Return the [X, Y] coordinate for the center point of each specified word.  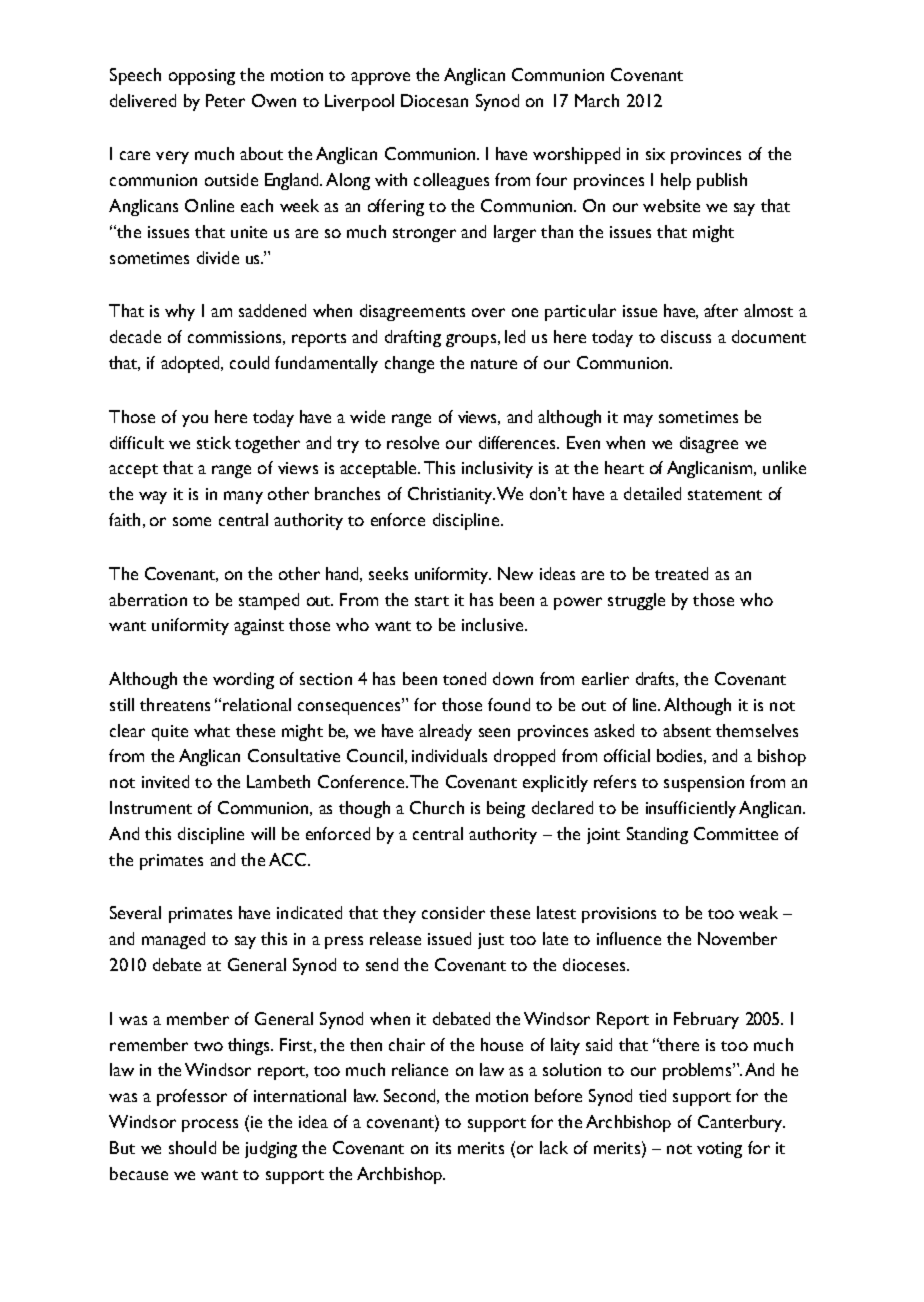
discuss [686, 336]
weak [758, 912]
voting [719, 1150]
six [655, 154]
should [192, 1147]
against [259, 627]
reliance [420, 1069]
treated [681, 573]
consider [453, 912]
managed [173, 940]
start [432, 601]
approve [380, 78]
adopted [191, 364]
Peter [225, 100]
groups [471, 340]
